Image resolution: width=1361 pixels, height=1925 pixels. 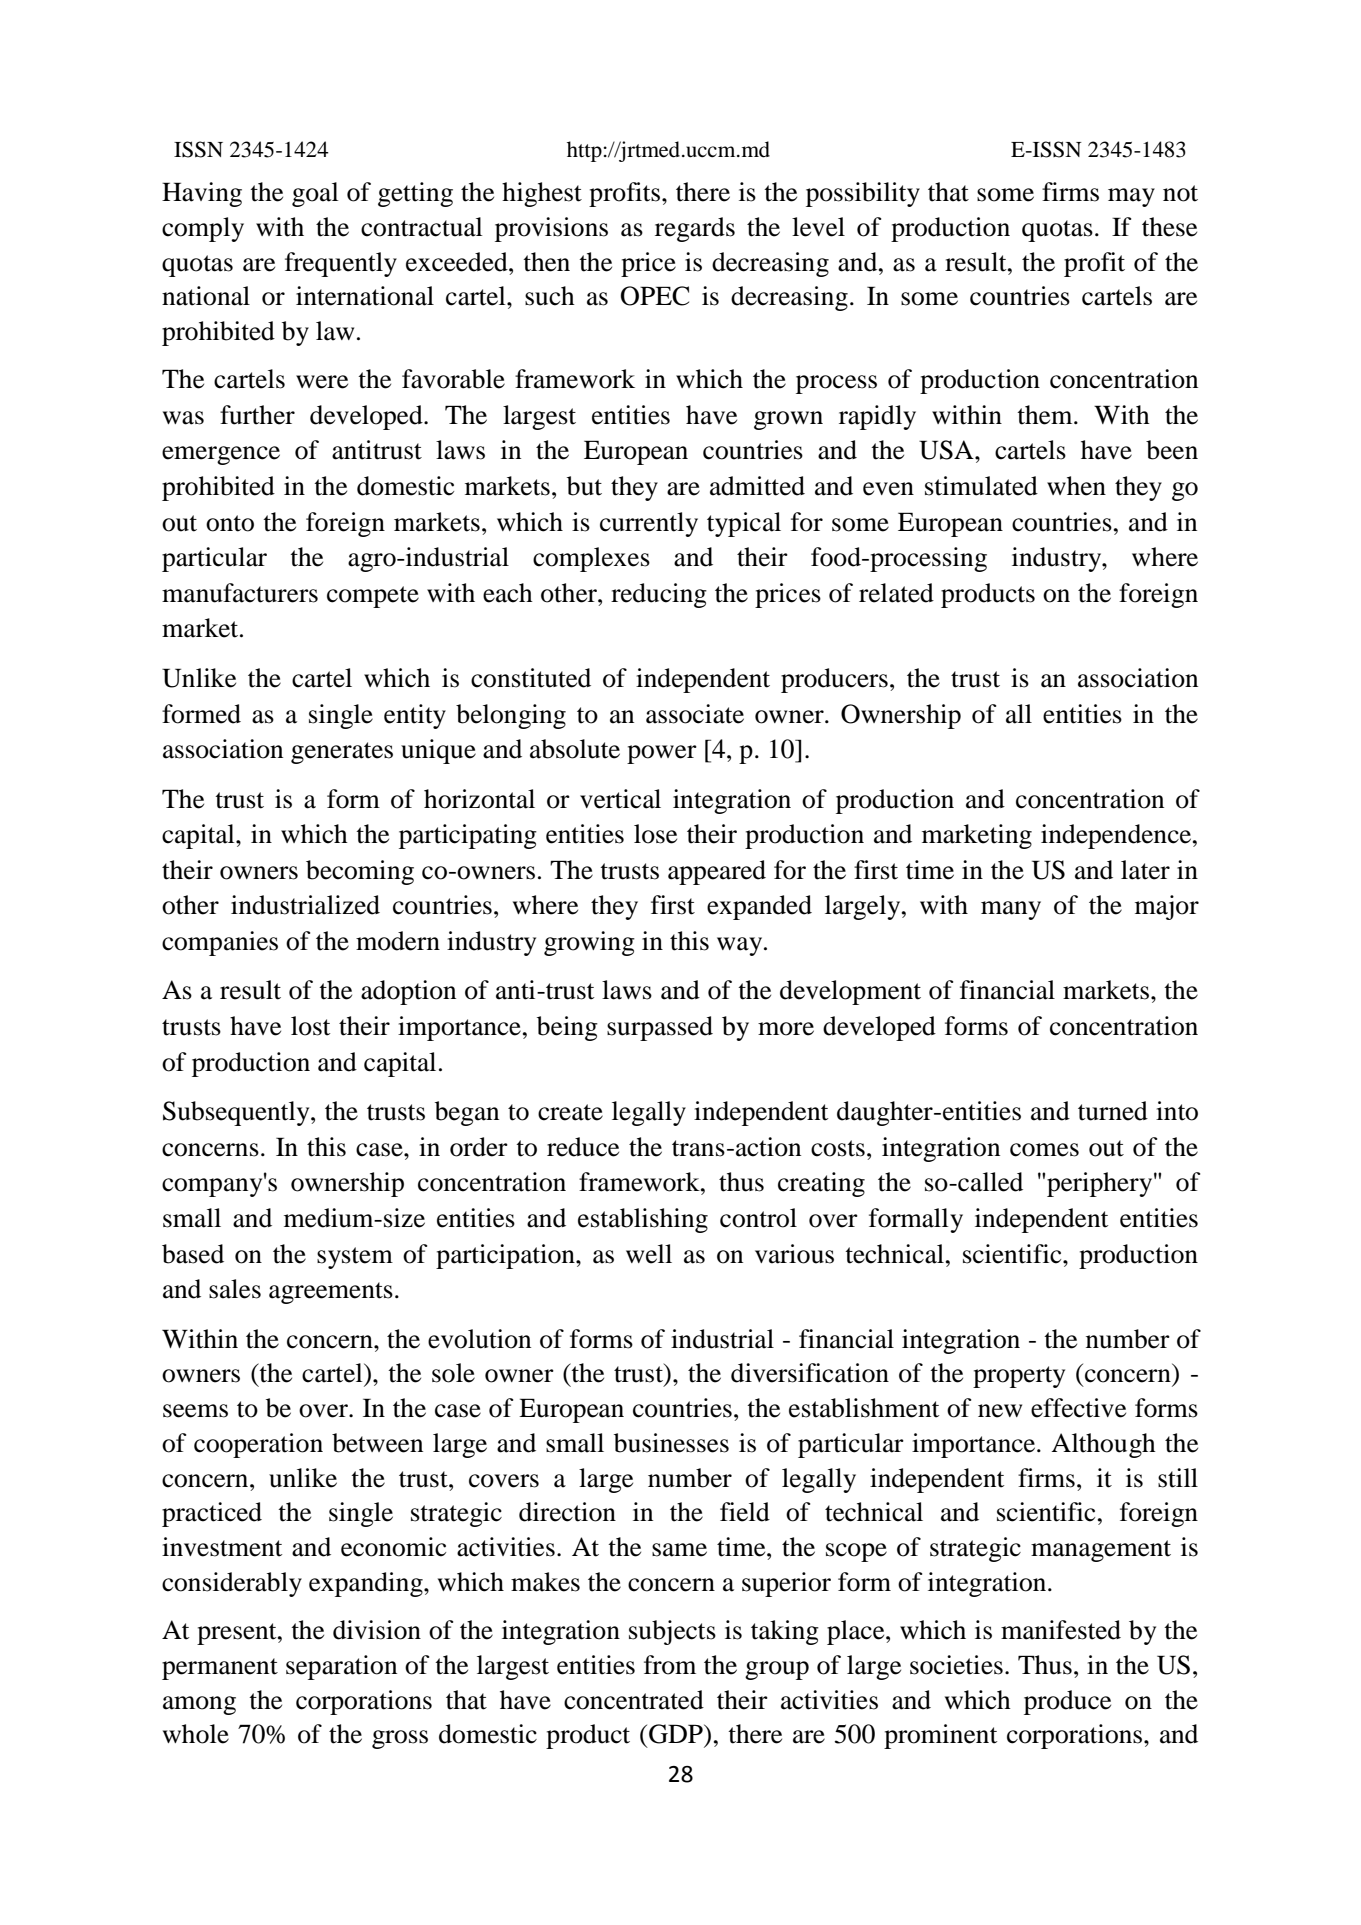 I want to click on well, so click(x=649, y=1254).
